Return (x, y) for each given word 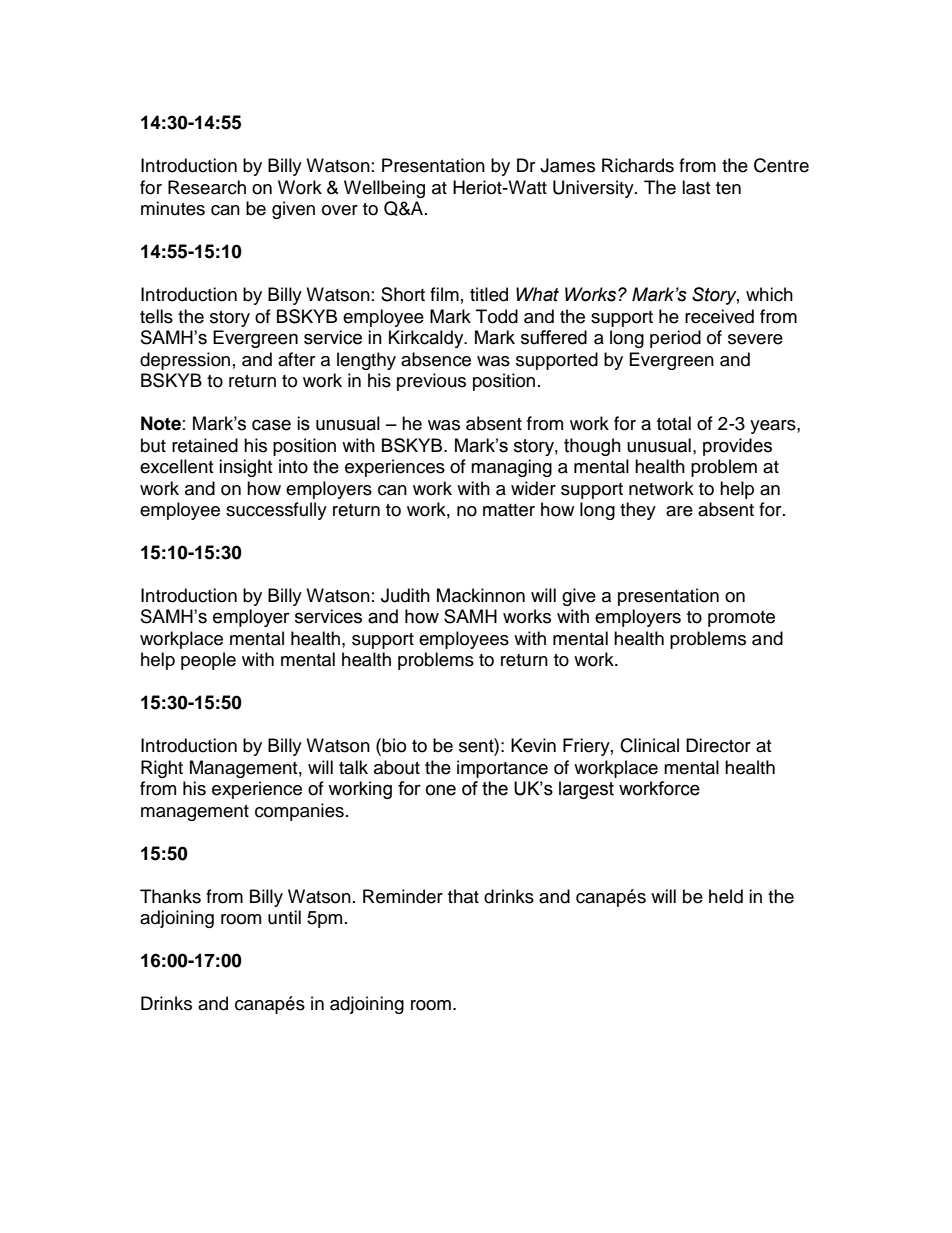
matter (509, 510)
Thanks (170, 896)
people (208, 661)
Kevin (533, 745)
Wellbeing (384, 189)
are (679, 511)
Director (718, 745)
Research (207, 187)
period (675, 339)
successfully (276, 511)
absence (436, 359)
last (696, 187)
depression (185, 361)
